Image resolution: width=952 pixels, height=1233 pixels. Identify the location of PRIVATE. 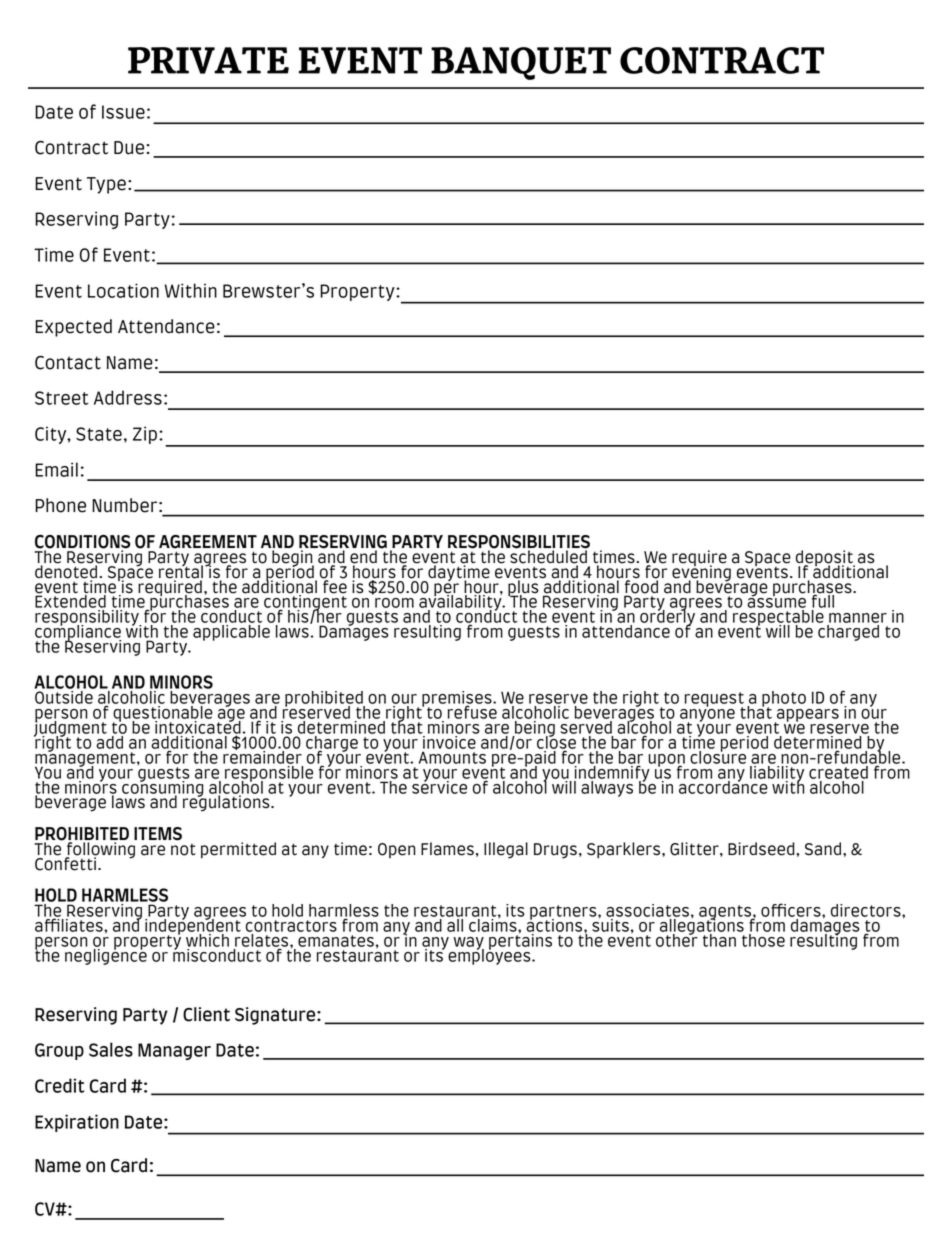
(208, 60).
